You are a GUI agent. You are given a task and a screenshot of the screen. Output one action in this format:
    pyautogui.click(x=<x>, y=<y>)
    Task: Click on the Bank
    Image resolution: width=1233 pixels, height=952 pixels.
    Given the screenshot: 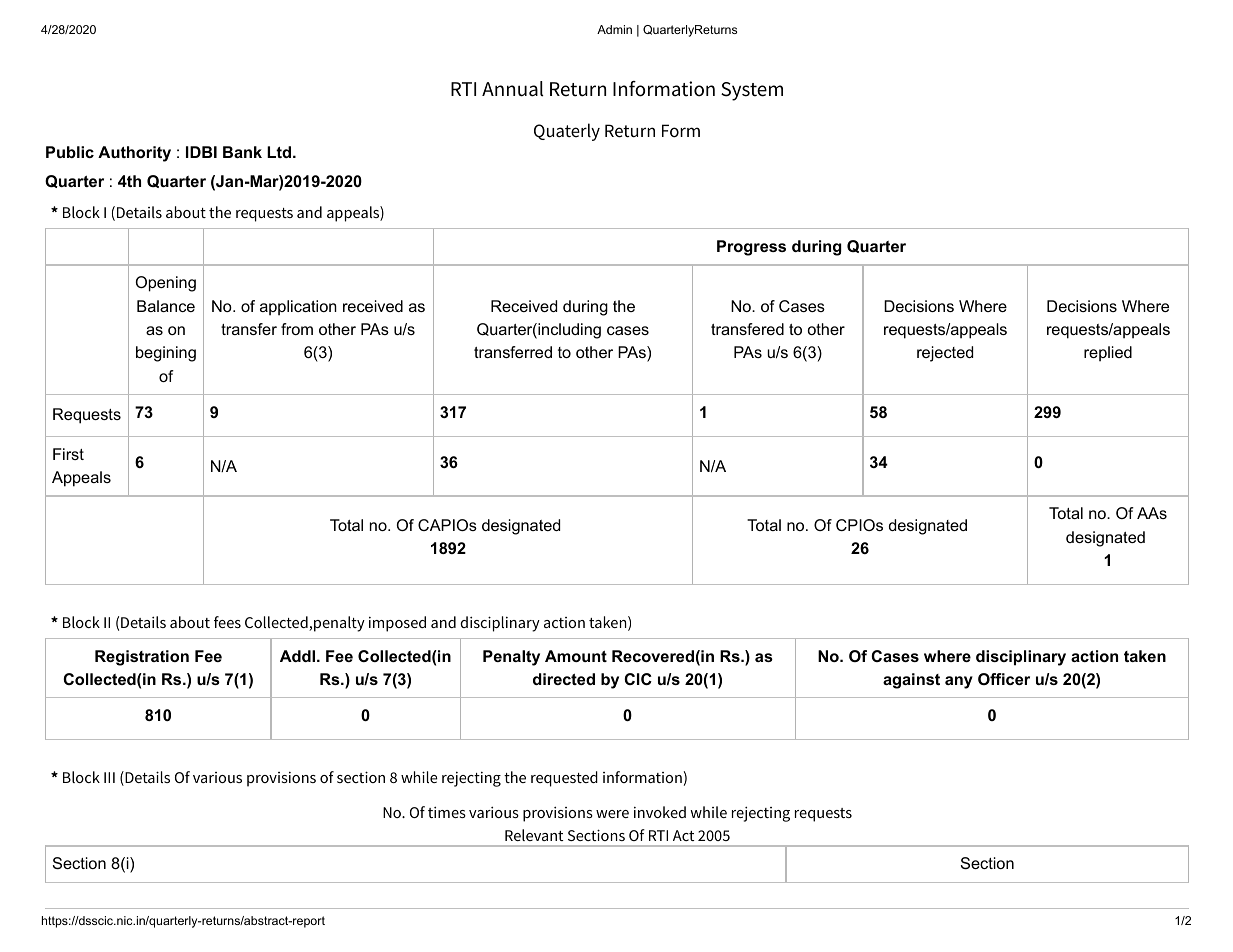 What is the action you would take?
    pyautogui.click(x=242, y=152)
